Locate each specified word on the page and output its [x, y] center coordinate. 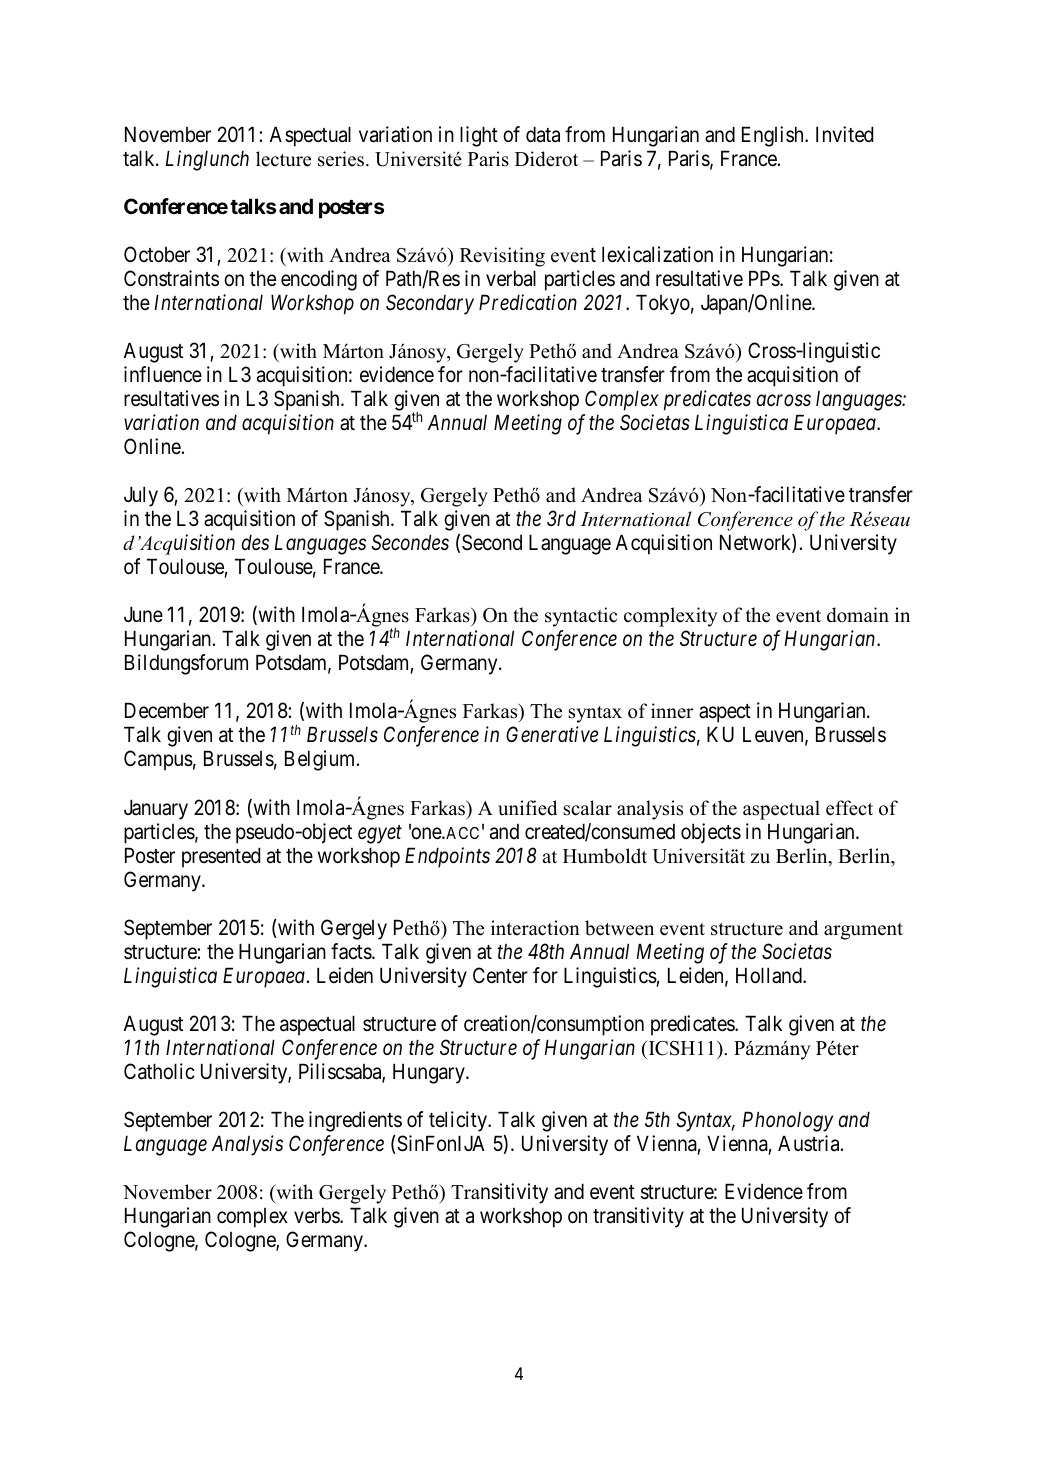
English [774, 136]
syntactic [581, 617]
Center [500, 975]
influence [163, 374]
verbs [317, 1215]
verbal [511, 278]
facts [352, 951]
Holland [770, 975]
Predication [528, 302]
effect [849, 808]
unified [527, 808]
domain [858, 615]
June [143, 614]
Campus [158, 760]
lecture [283, 159]
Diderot [546, 159]
